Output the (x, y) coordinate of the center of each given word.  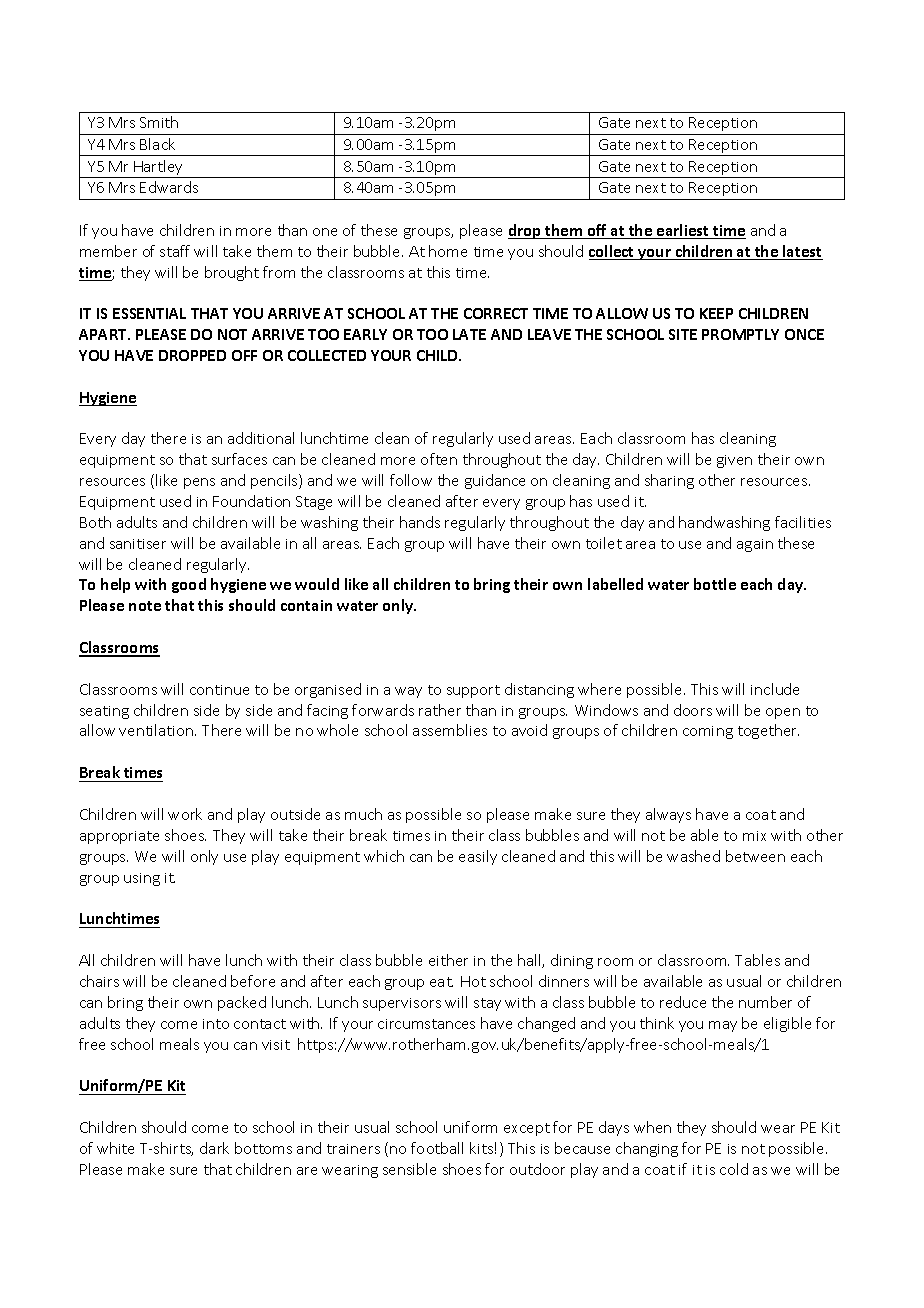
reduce (683, 1002)
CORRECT (496, 313)
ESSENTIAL (149, 313)
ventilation (157, 730)
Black (157, 144)
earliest (683, 231)
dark (214, 1148)
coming (708, 732)
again (755, 545)
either (448, 960)
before (253, 981)
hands (420, 522)
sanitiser (138, 544)
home (448, 251)
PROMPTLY (740, 334)
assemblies (450, 730)
